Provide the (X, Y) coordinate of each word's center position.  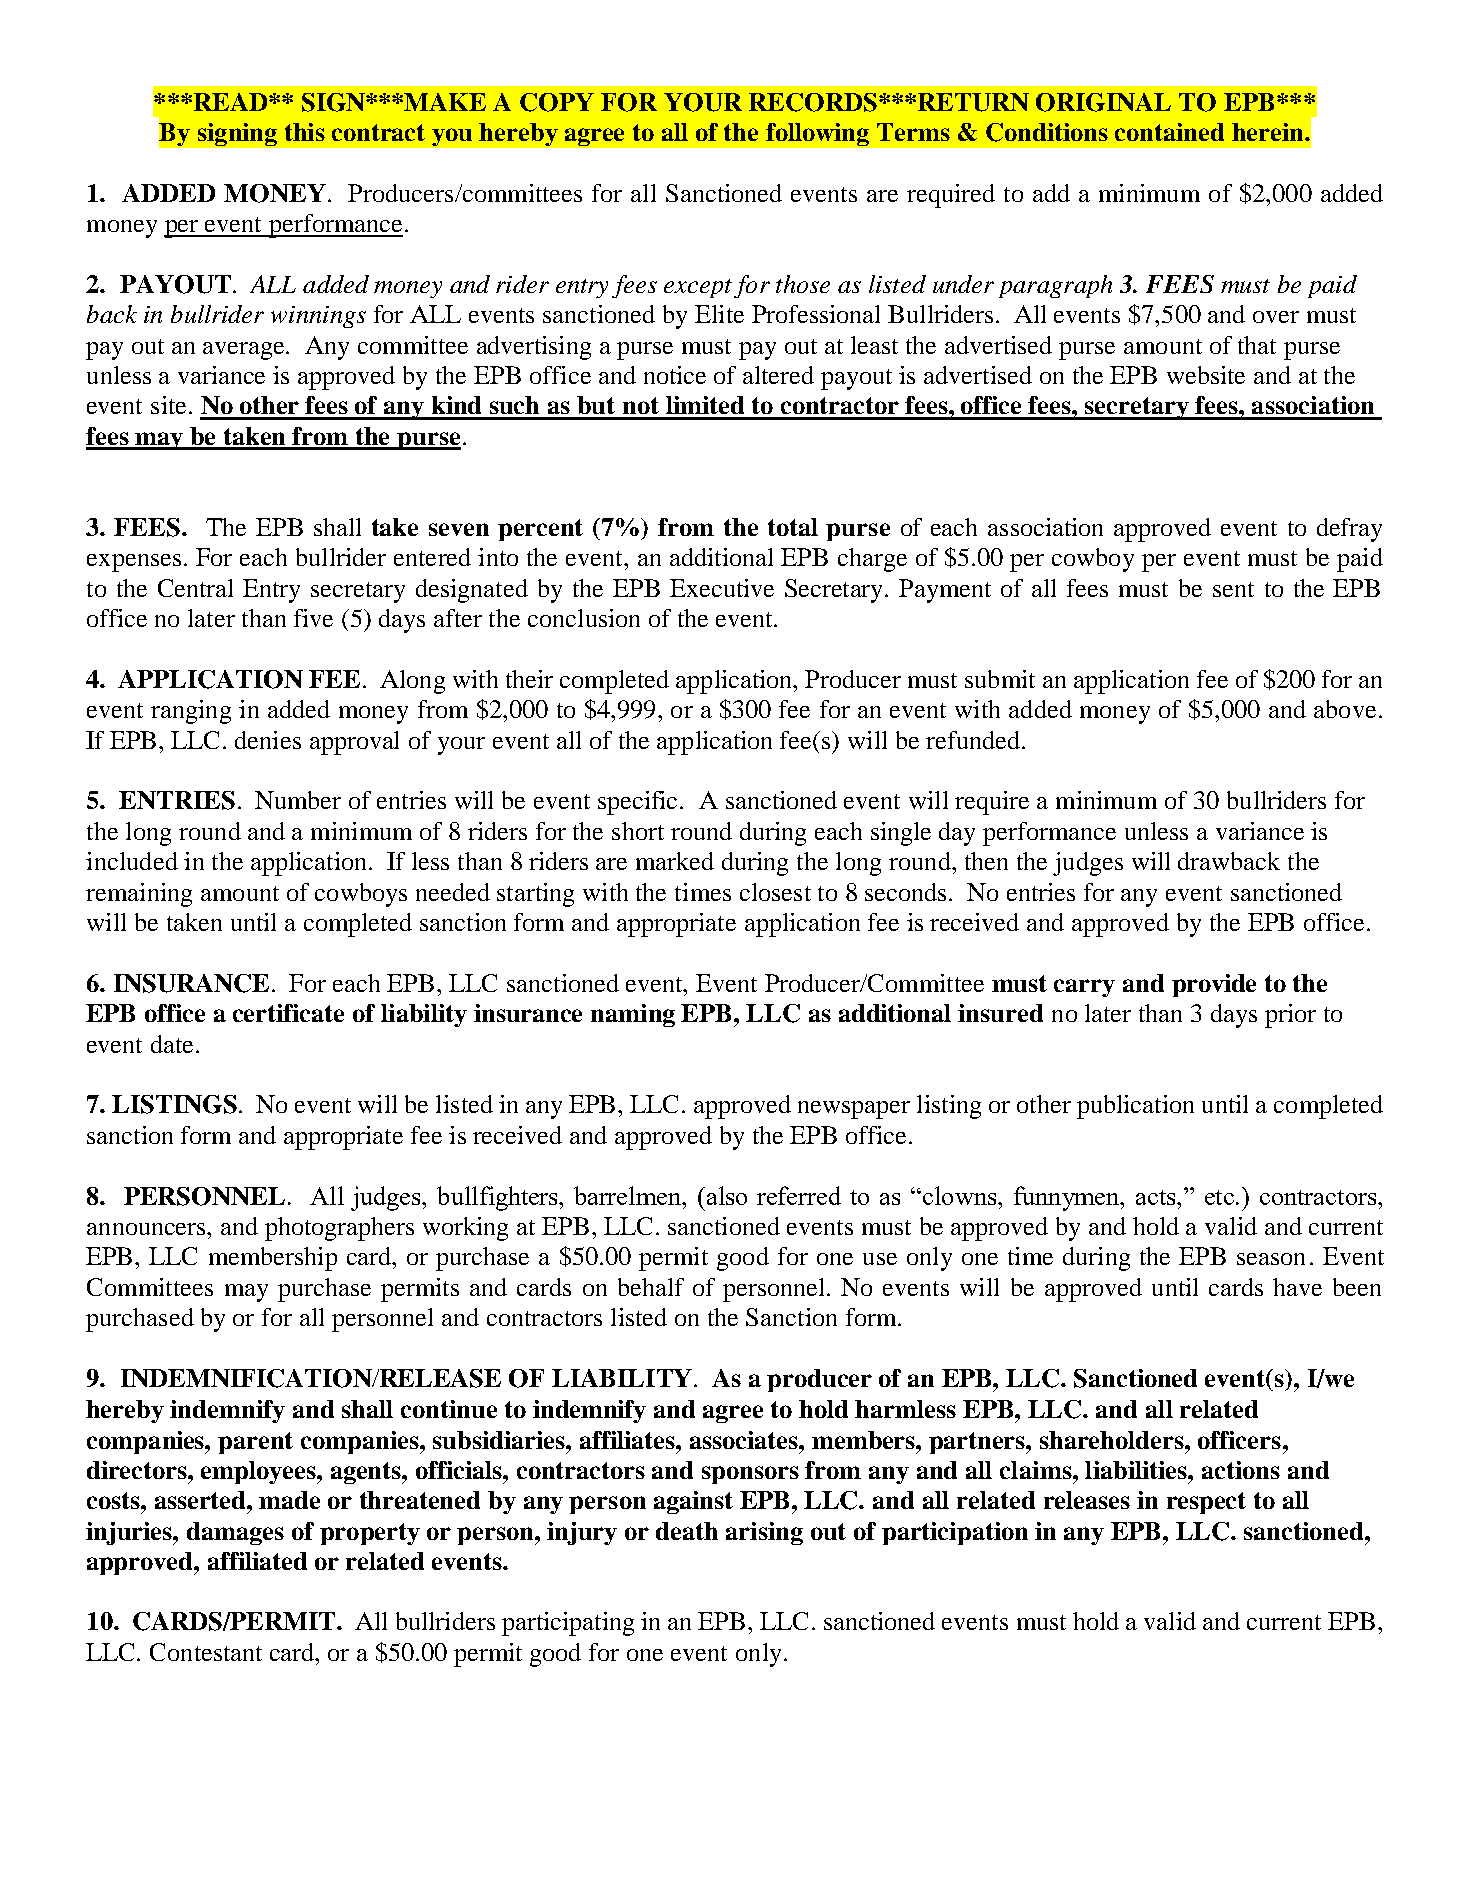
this (305, 132)
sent (1233, 589)
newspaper (854, 1110)
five (313, 618)
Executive (722, 588)
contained (1169, 132)
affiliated (257, 1561)
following (817, 134)
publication (1135, 1107)
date (172, 1044)
